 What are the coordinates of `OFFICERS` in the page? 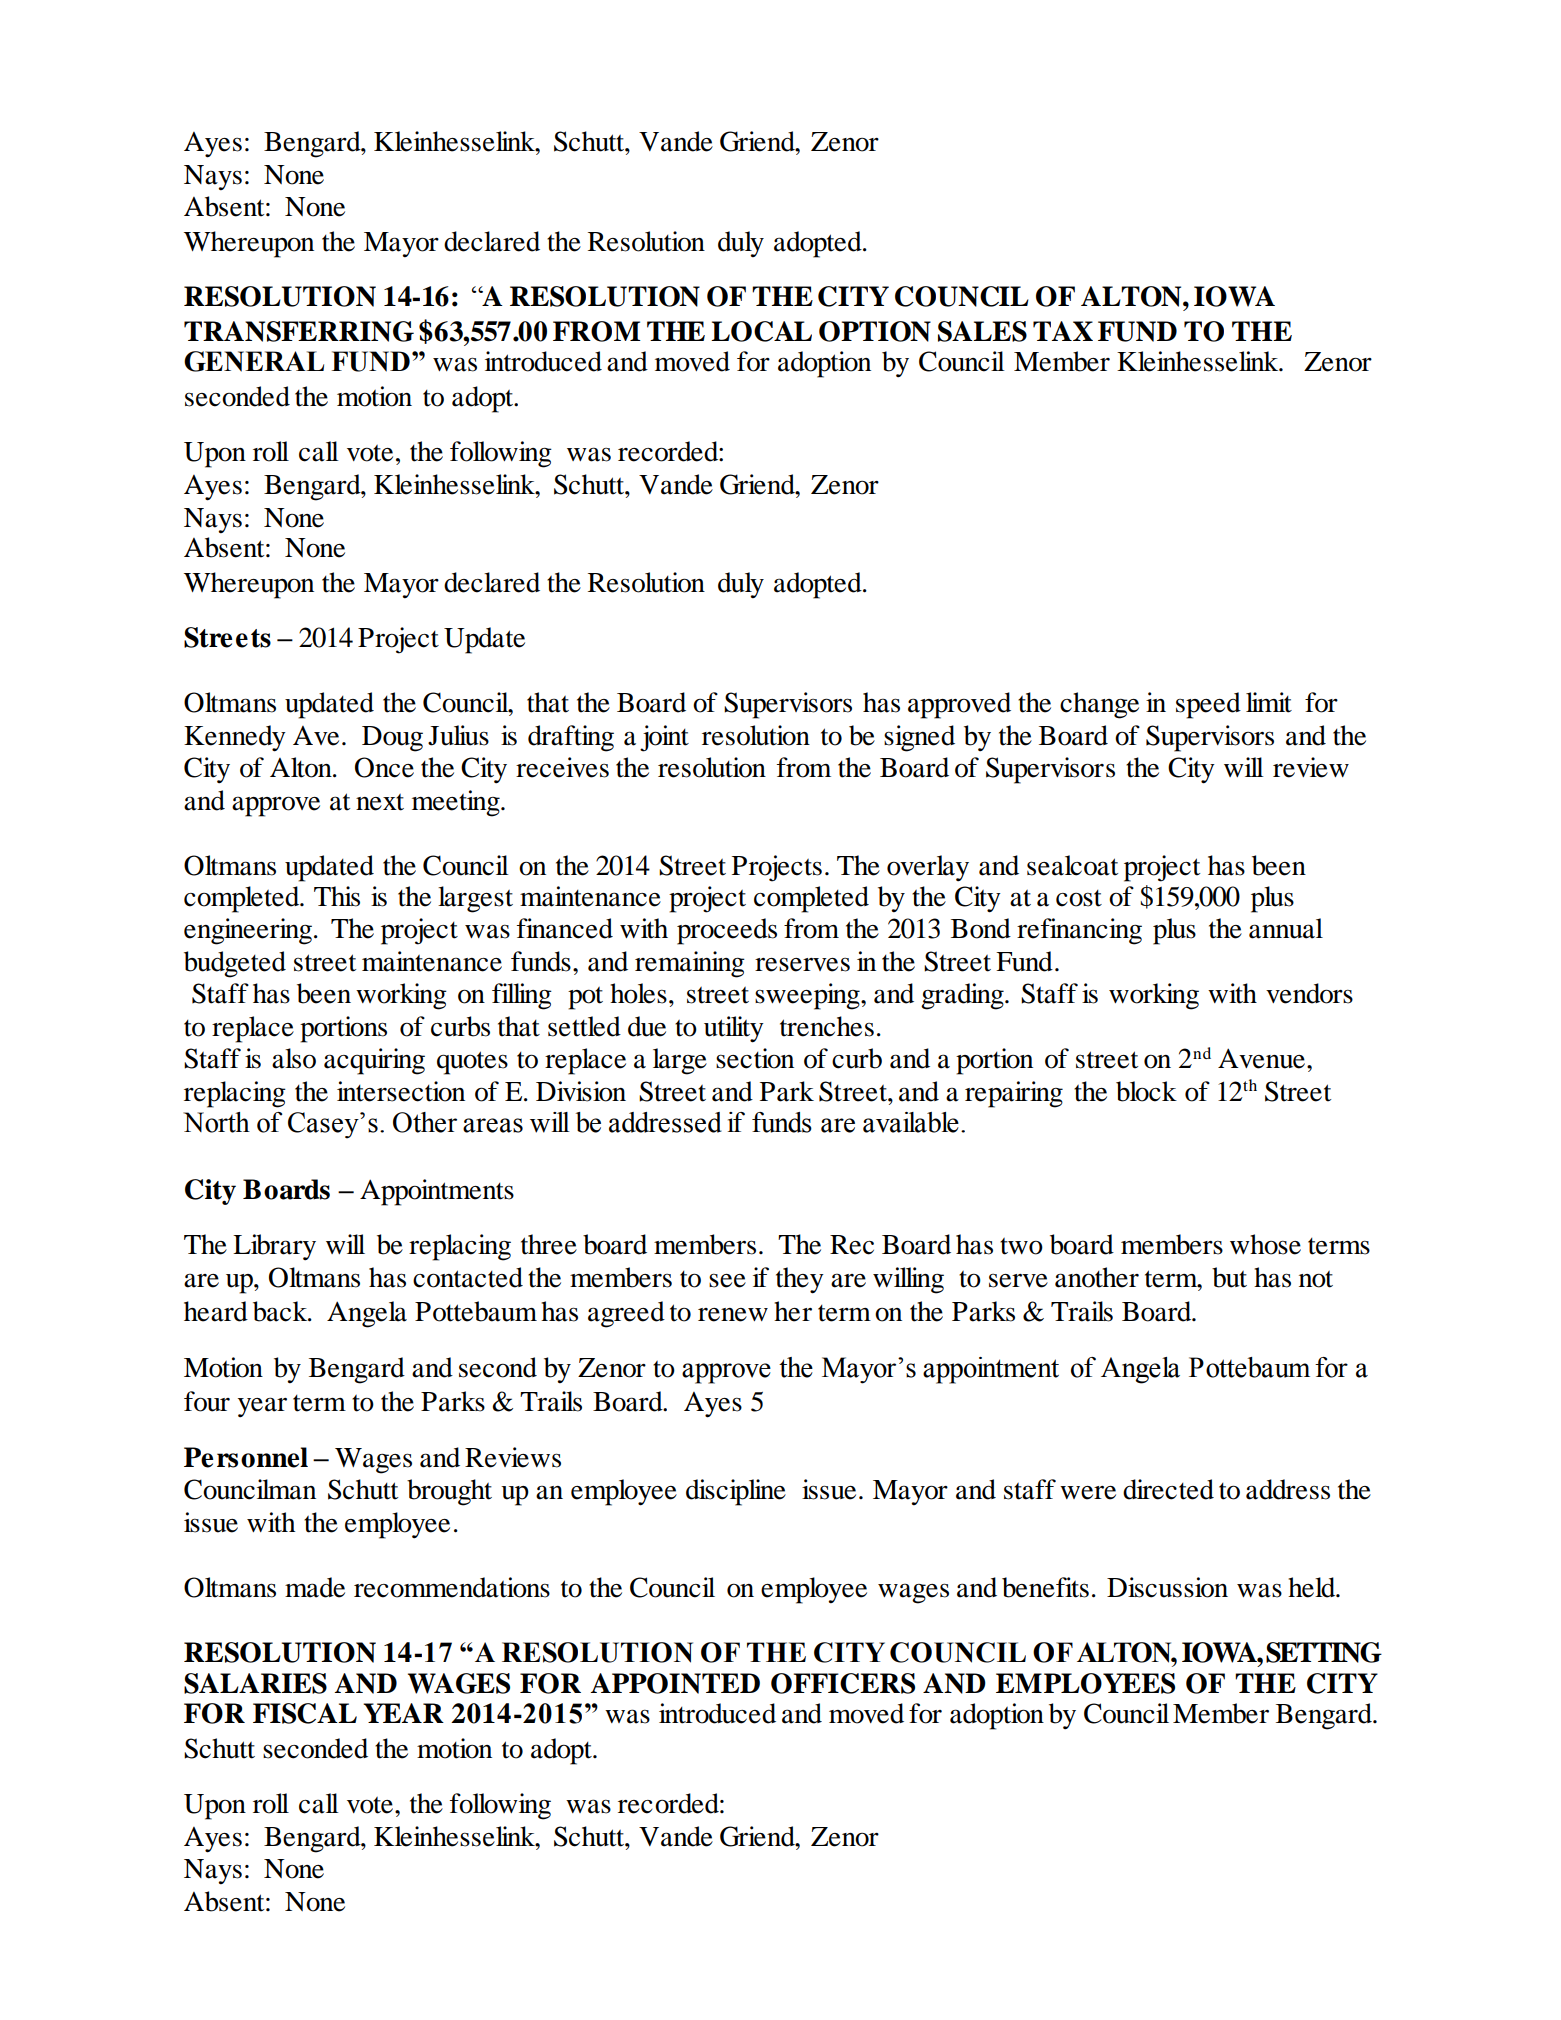 It's located at (843, 1683).
